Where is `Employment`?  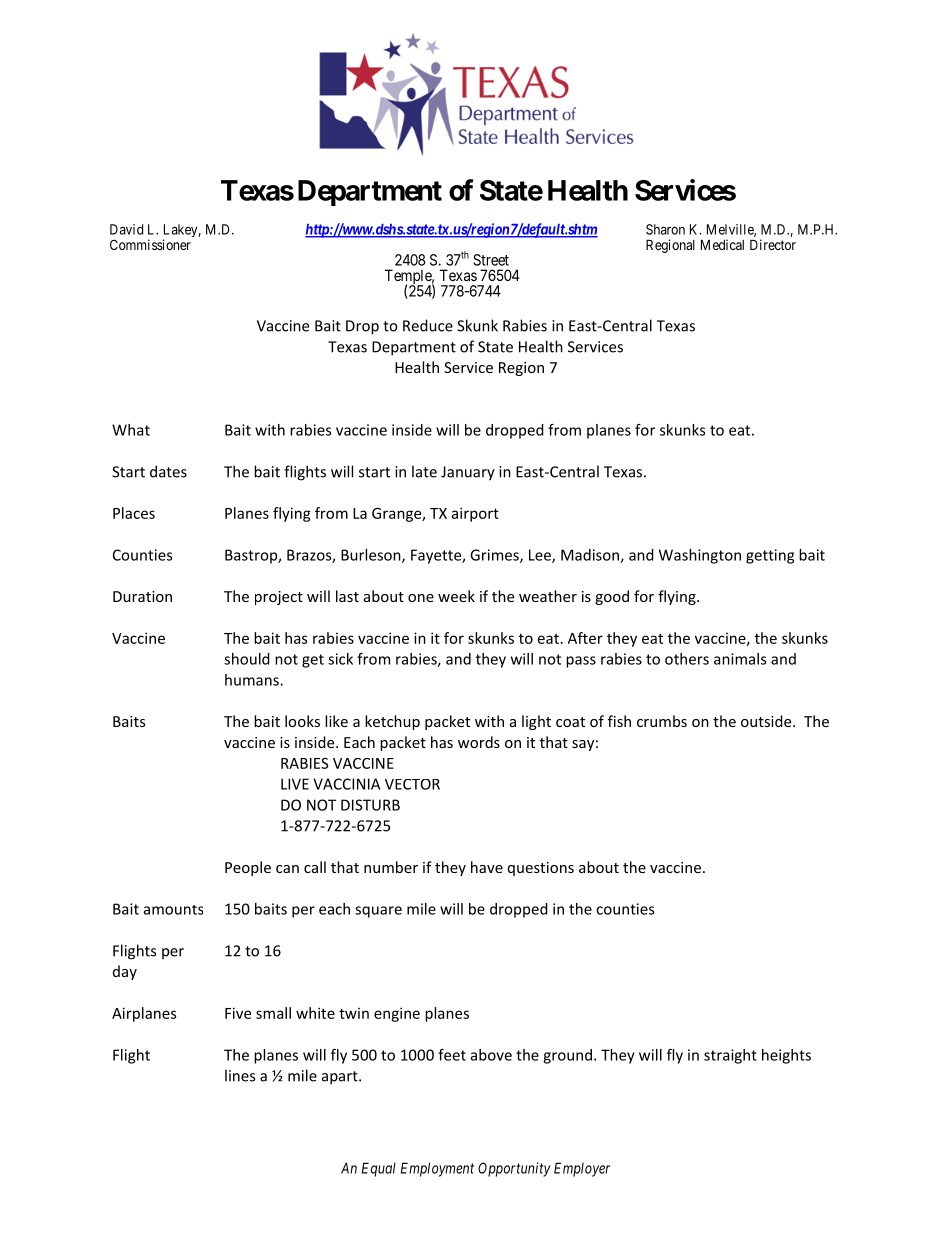 Employment is located at coordinates (437, 1169).
